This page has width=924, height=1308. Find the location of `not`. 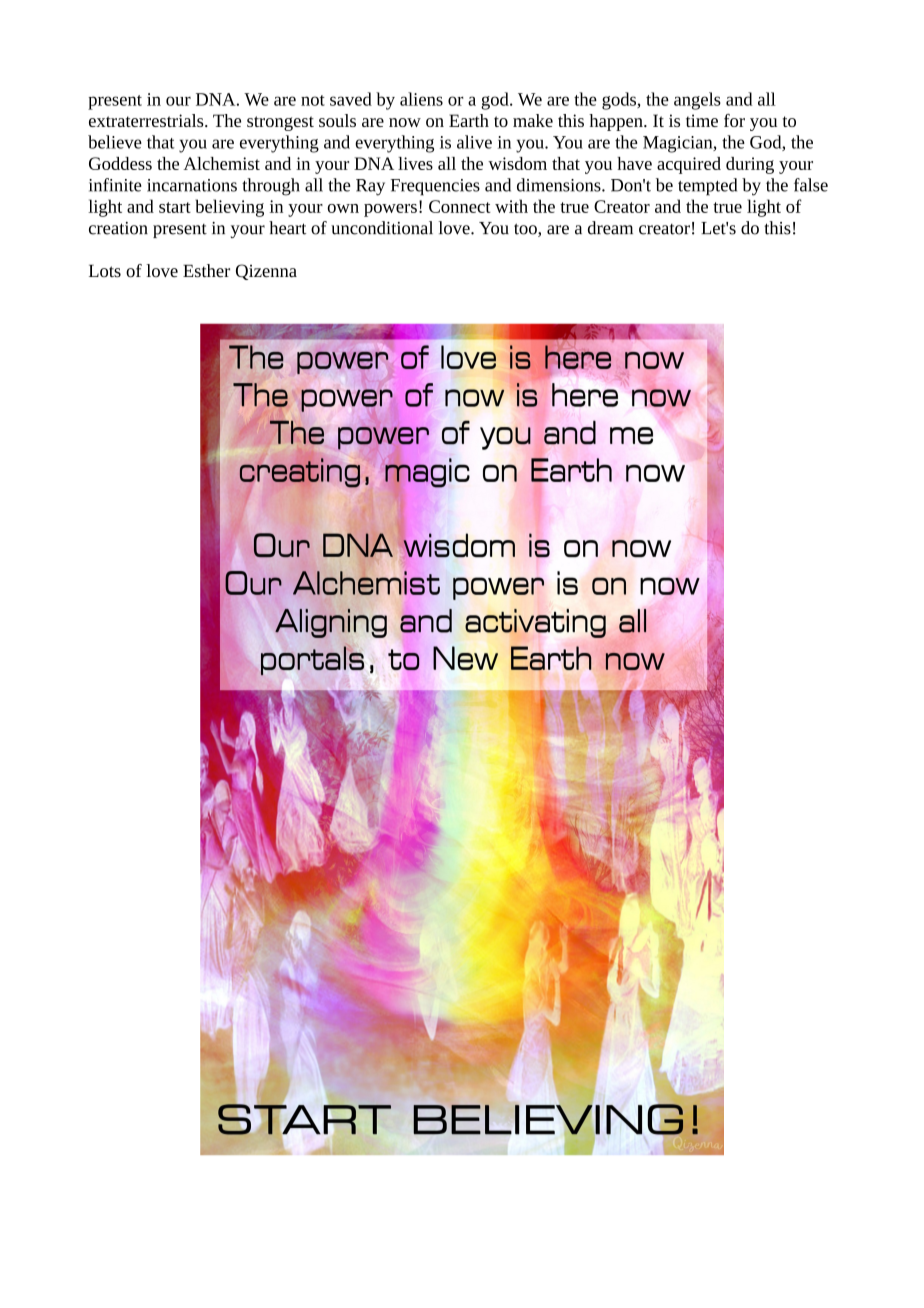

not is located at coordinates (313, 100).
